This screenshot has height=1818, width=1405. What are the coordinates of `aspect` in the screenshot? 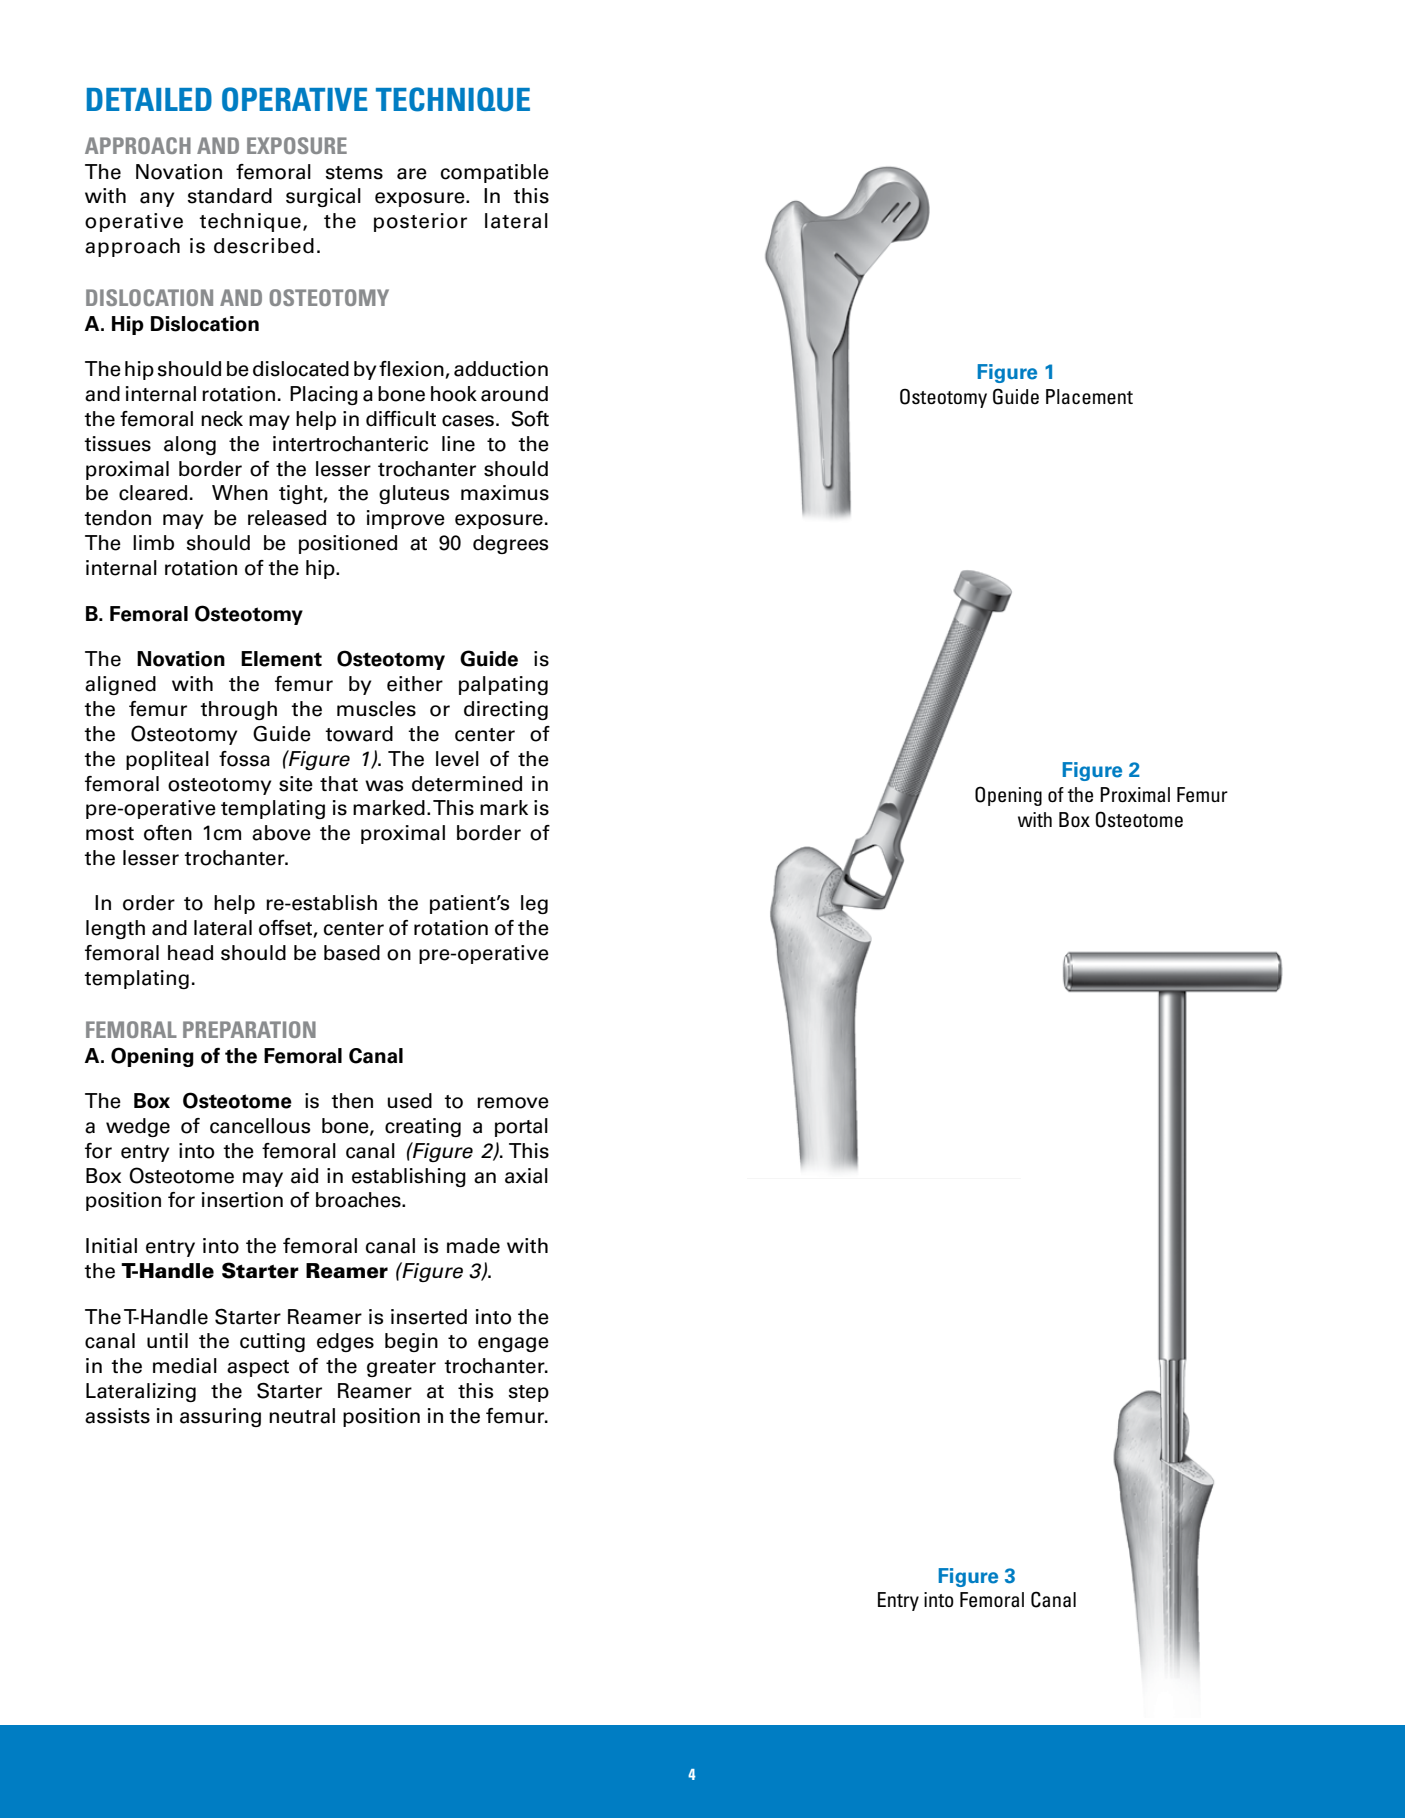 It's located at (258, 1368).
